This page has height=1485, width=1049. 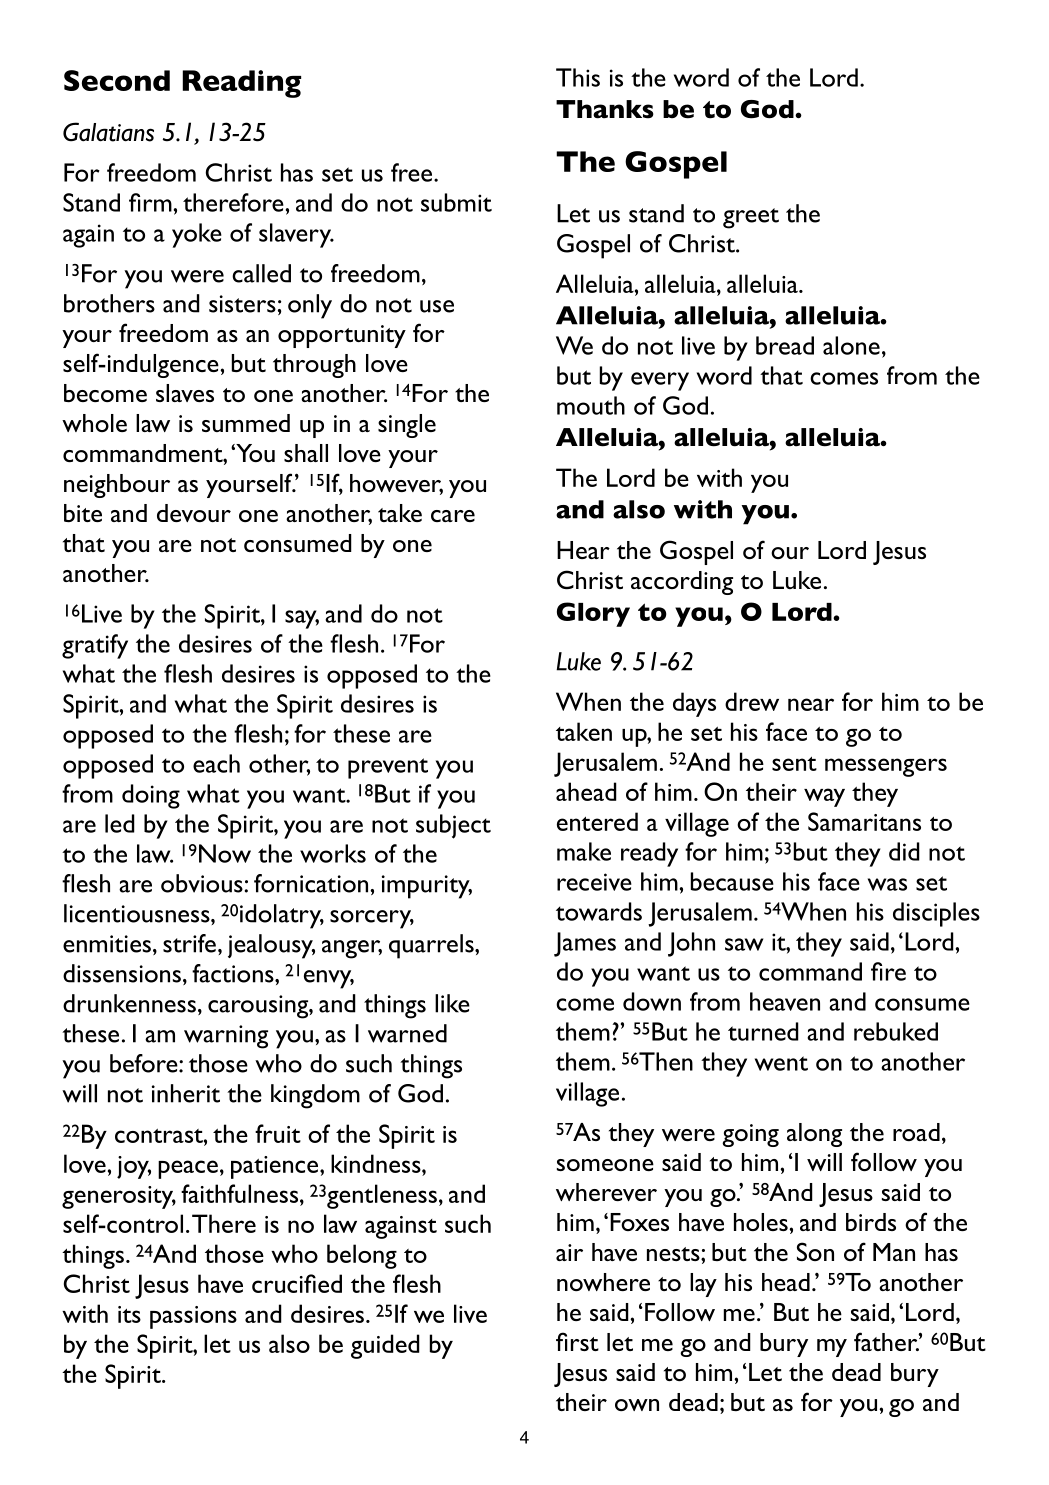 I want to click on near, so click(x=811, y=704).
